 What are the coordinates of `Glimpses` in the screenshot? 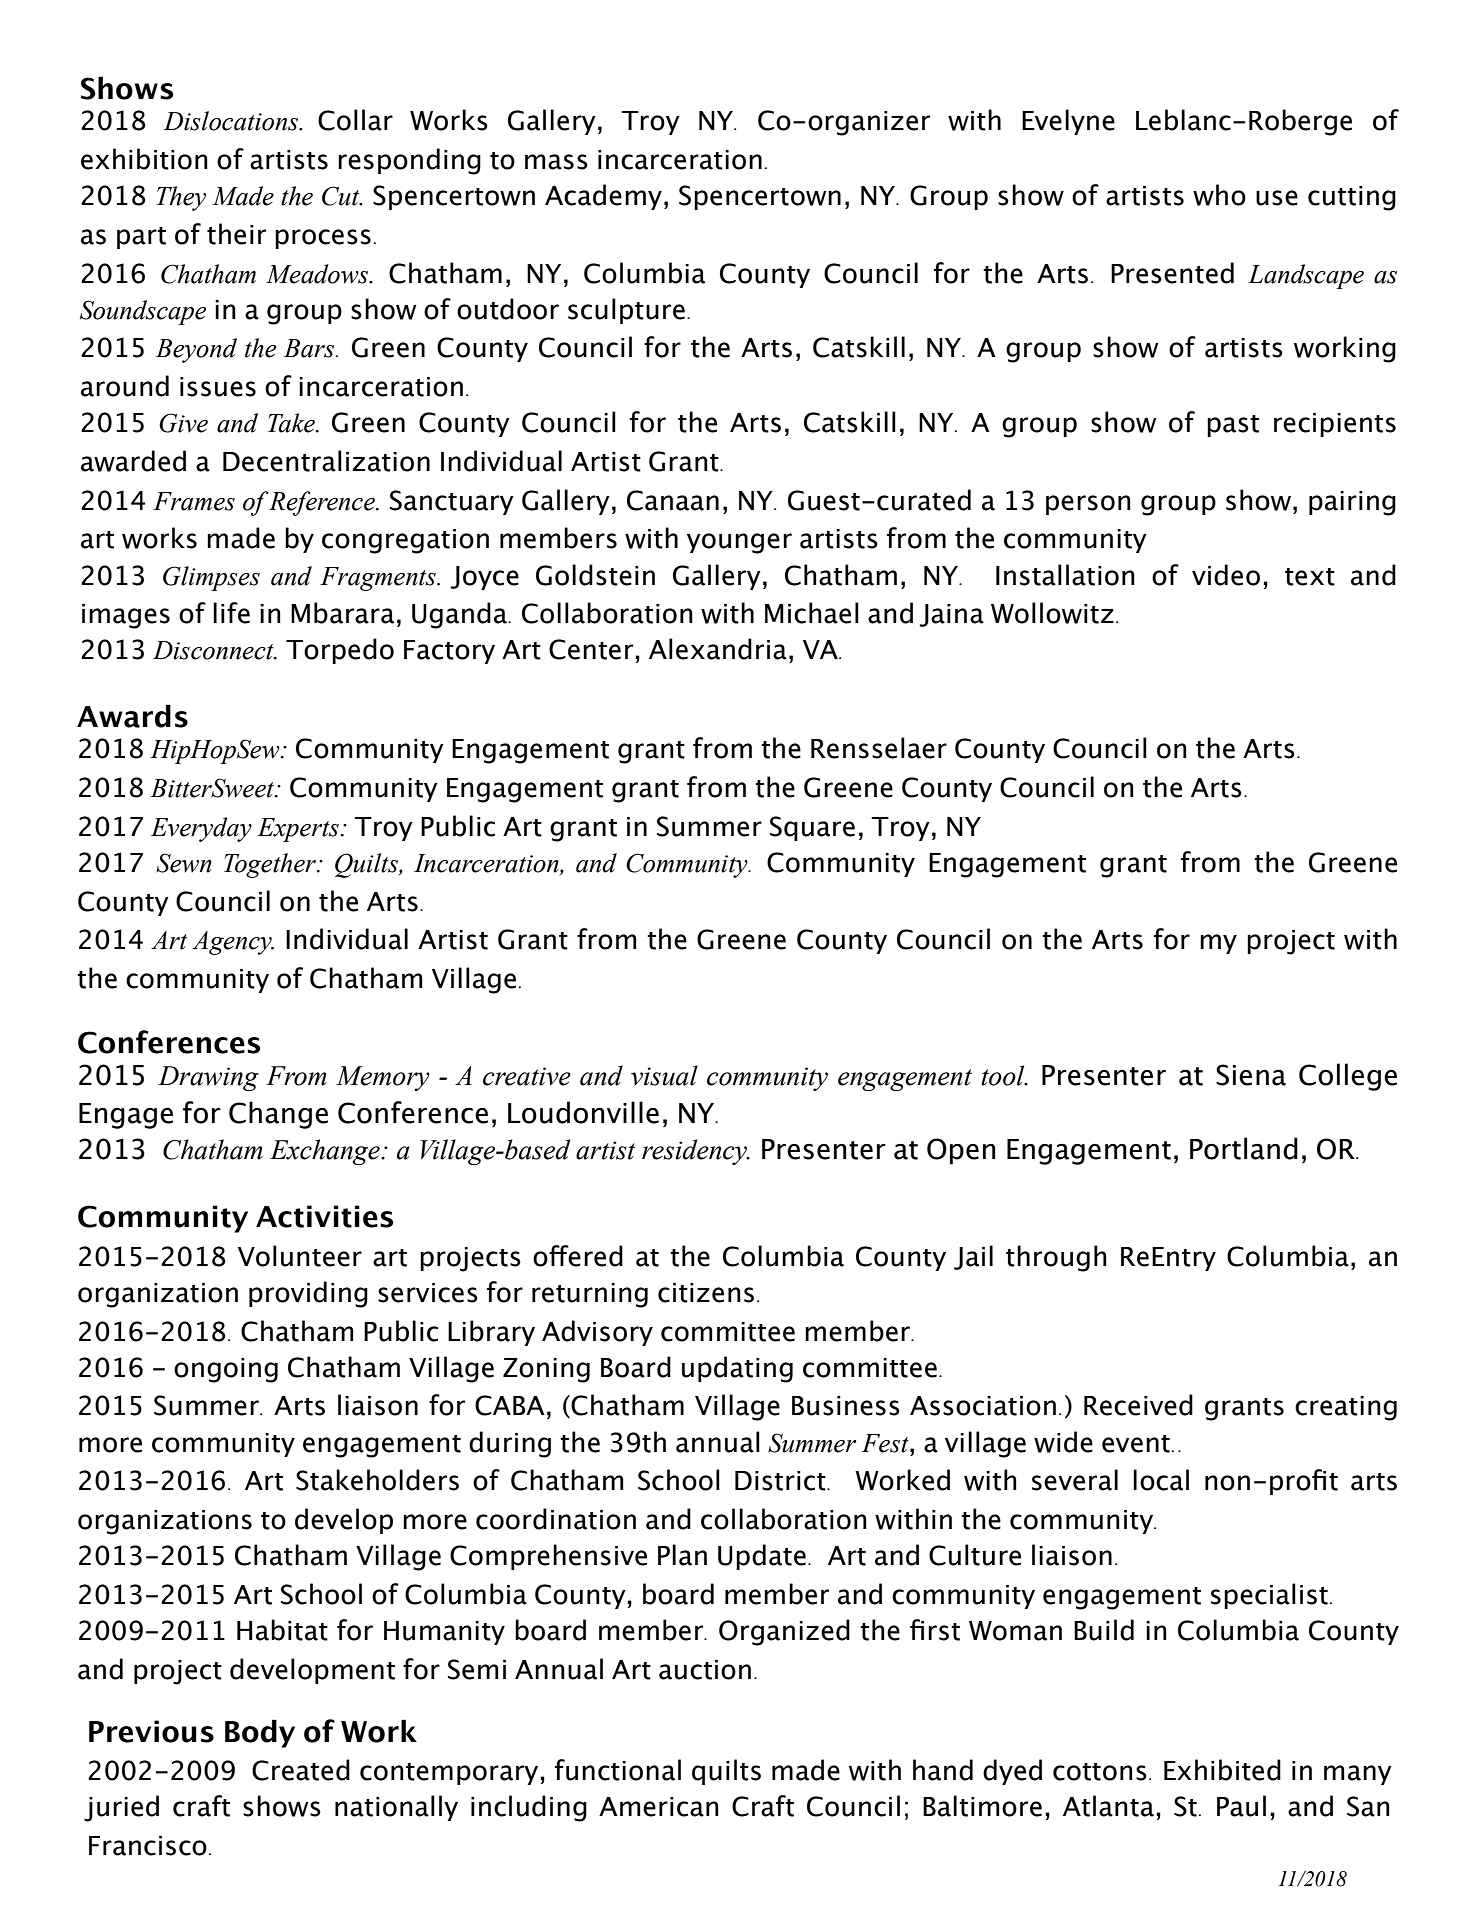 It's located at (211, 578).
